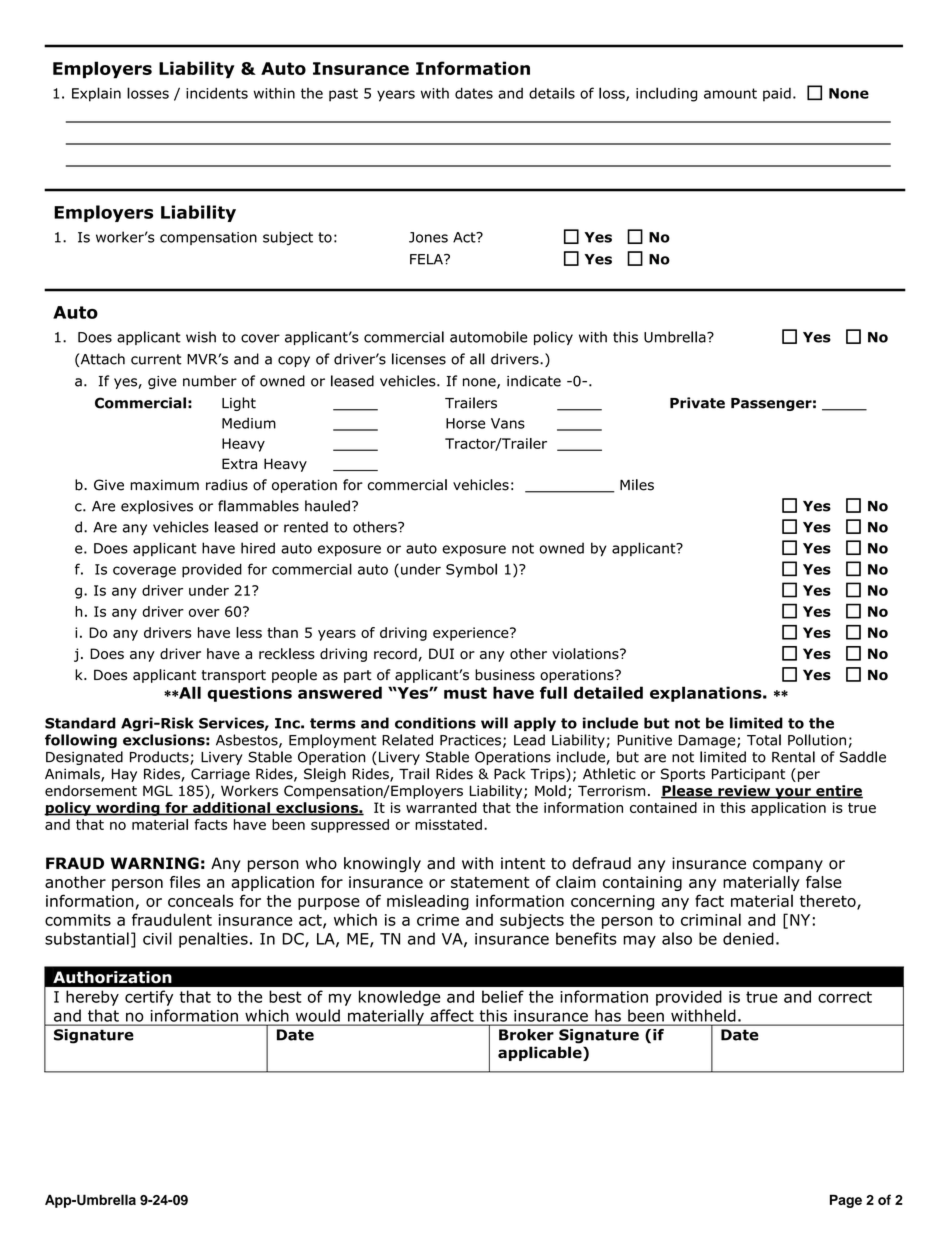 This screenshot has width=952, height=1233. I want to click on misstated, so click(448, 824).
